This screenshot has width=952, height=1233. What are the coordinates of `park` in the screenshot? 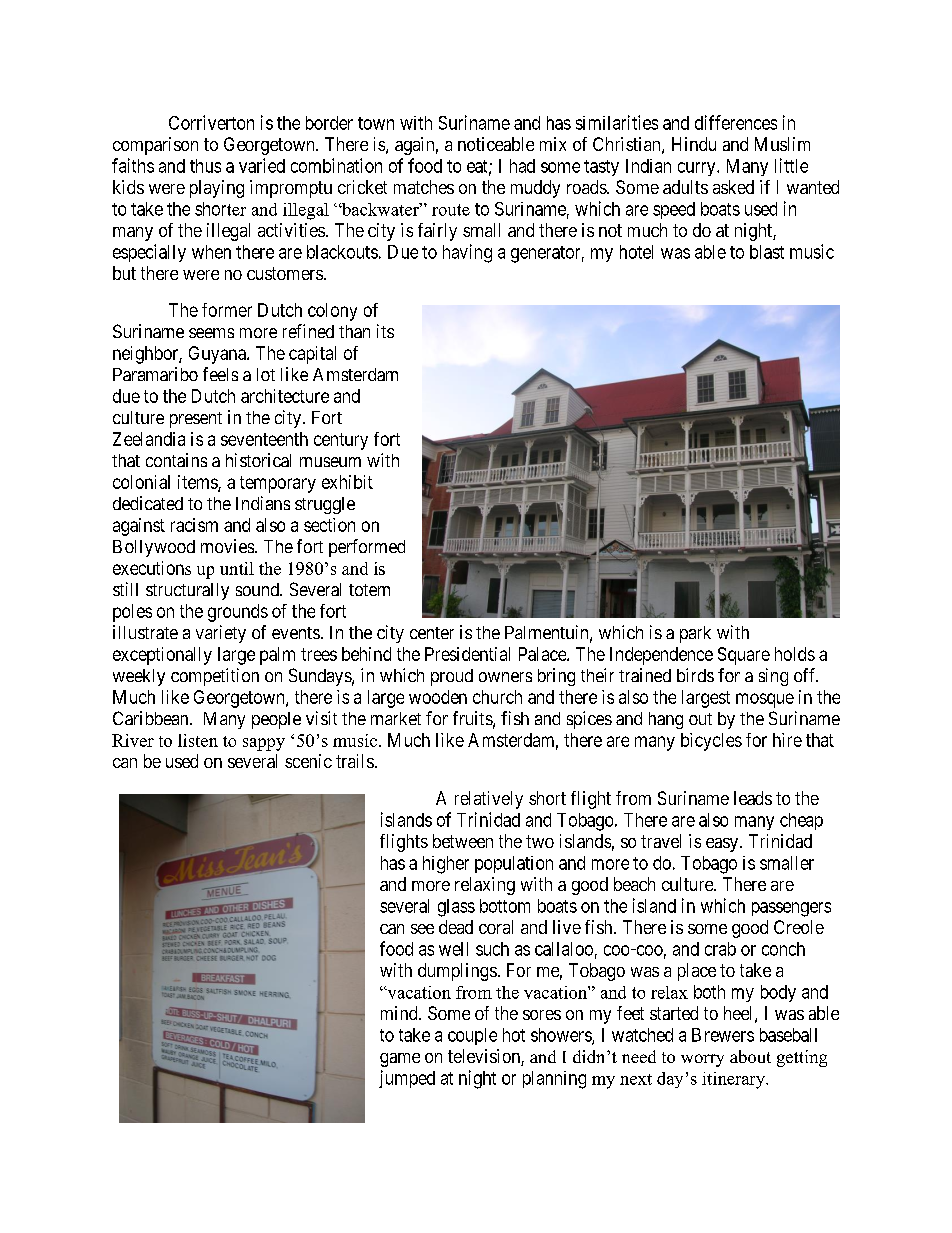 It's located at (695, 634).
